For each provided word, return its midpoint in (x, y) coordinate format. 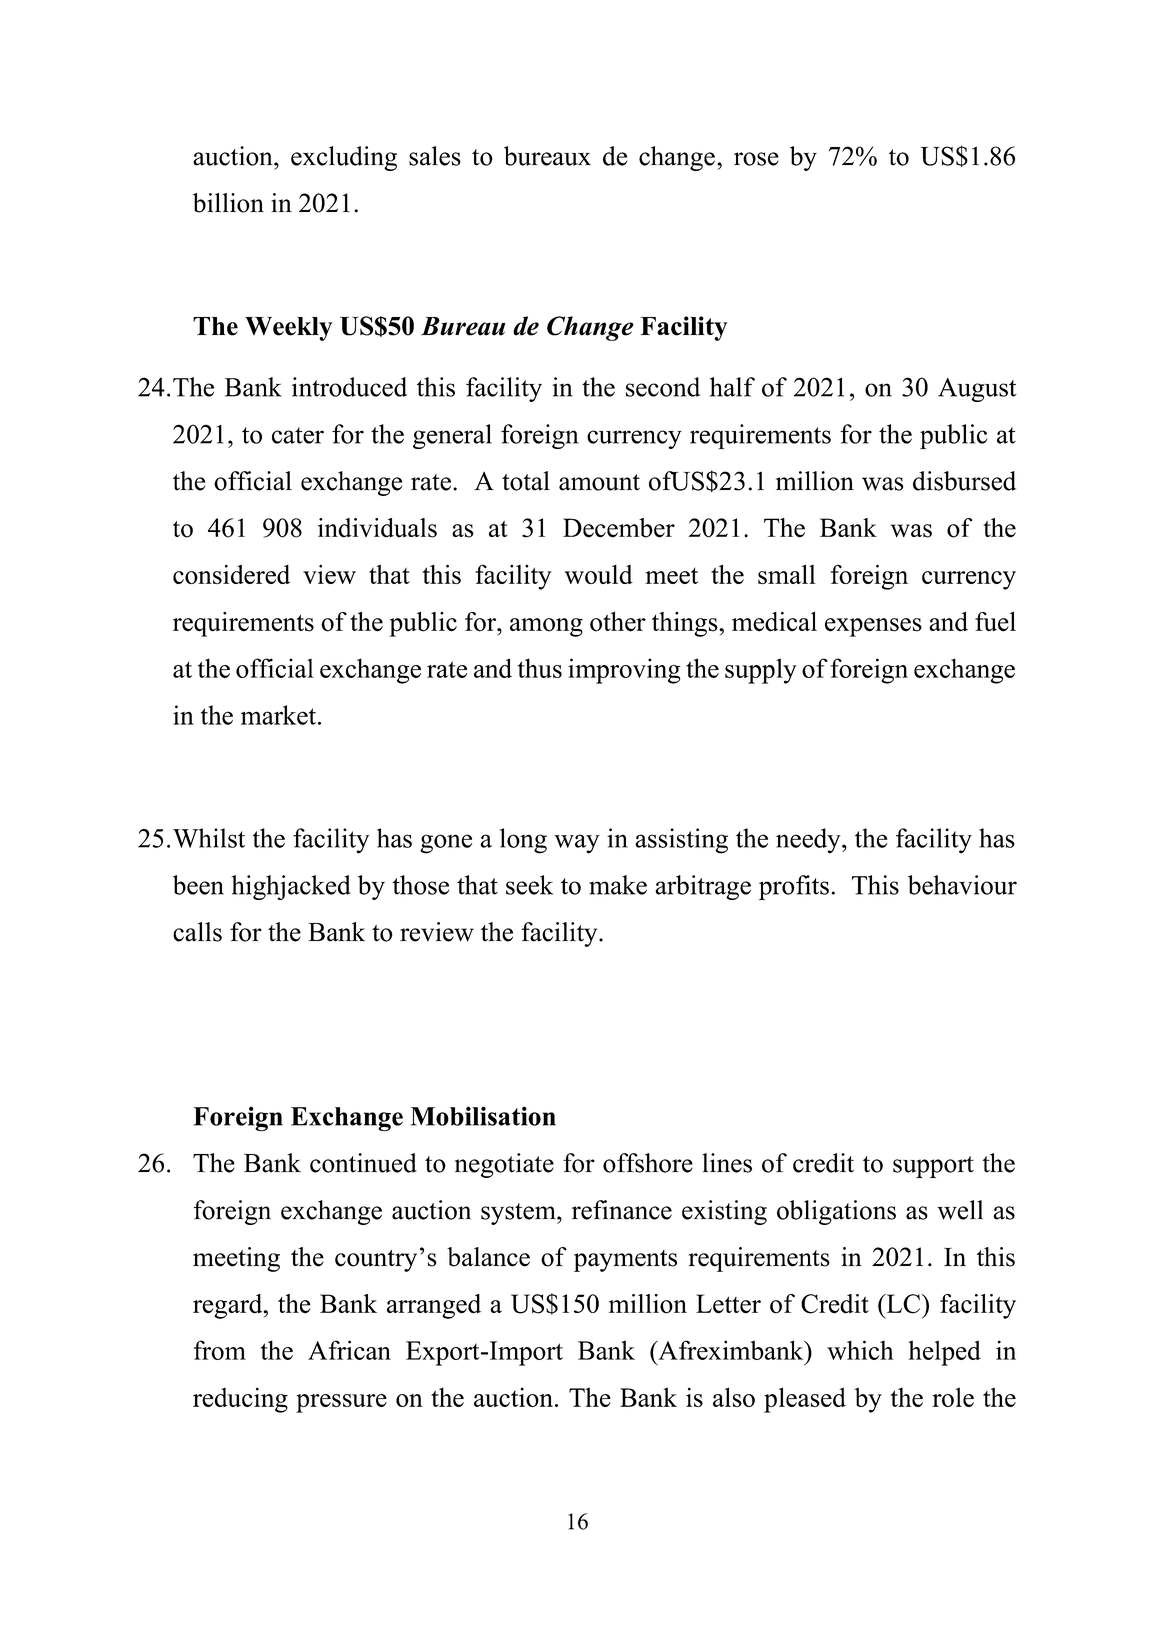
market (278, 715)
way (577, 844)
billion (228, 203)
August (977, 390)
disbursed (964, 481)
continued (363, 1163)
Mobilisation (483, 1116)
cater (298, 435)
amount (599, 482)
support (933, 1167)
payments (625, 1261)
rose (756, 159)
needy (809, 841)
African (349, 1350)
